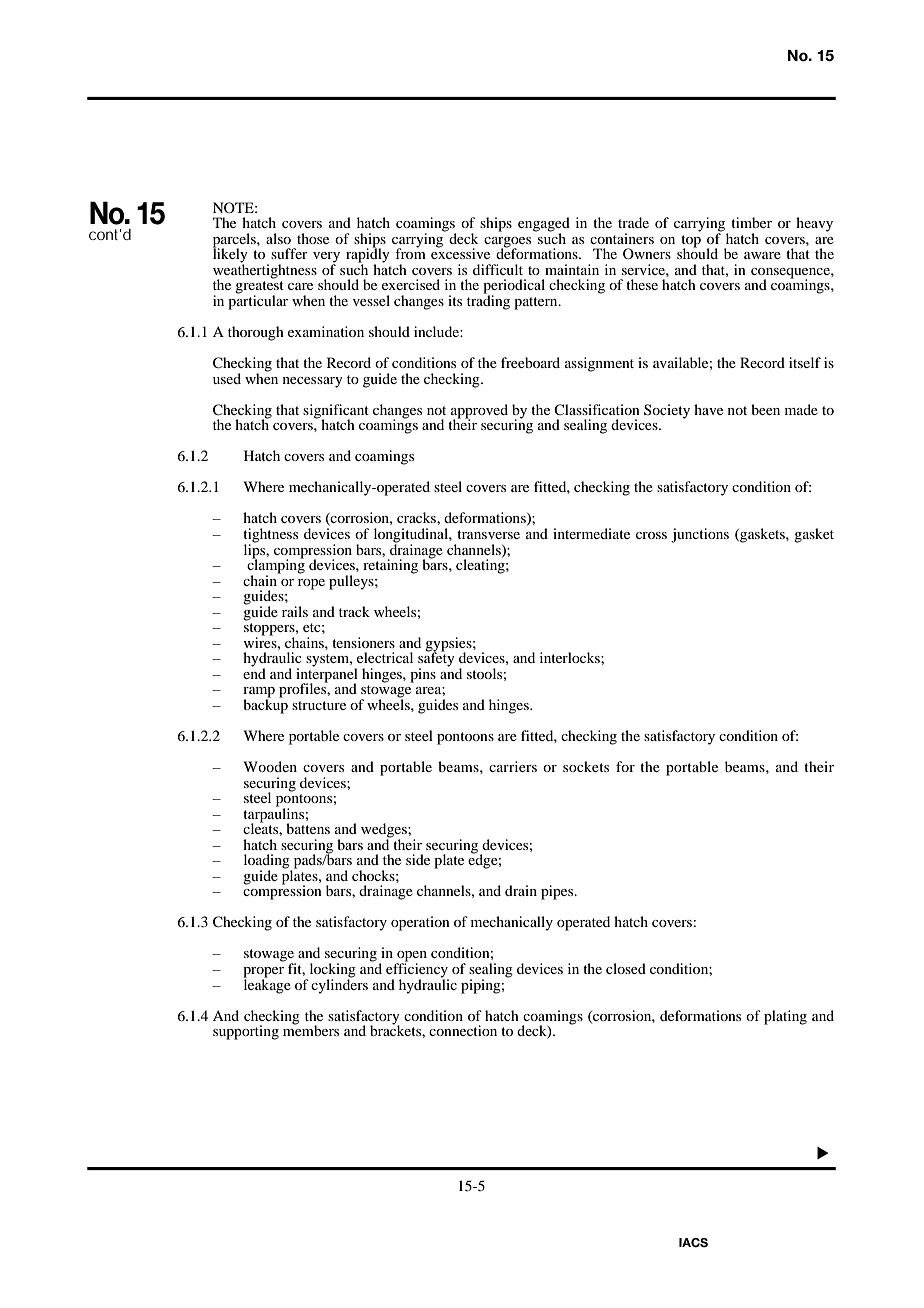 This page has height=1308, width=924. Describe the element at coordinates (762, 255) in the page. I see `aware` at that location.
